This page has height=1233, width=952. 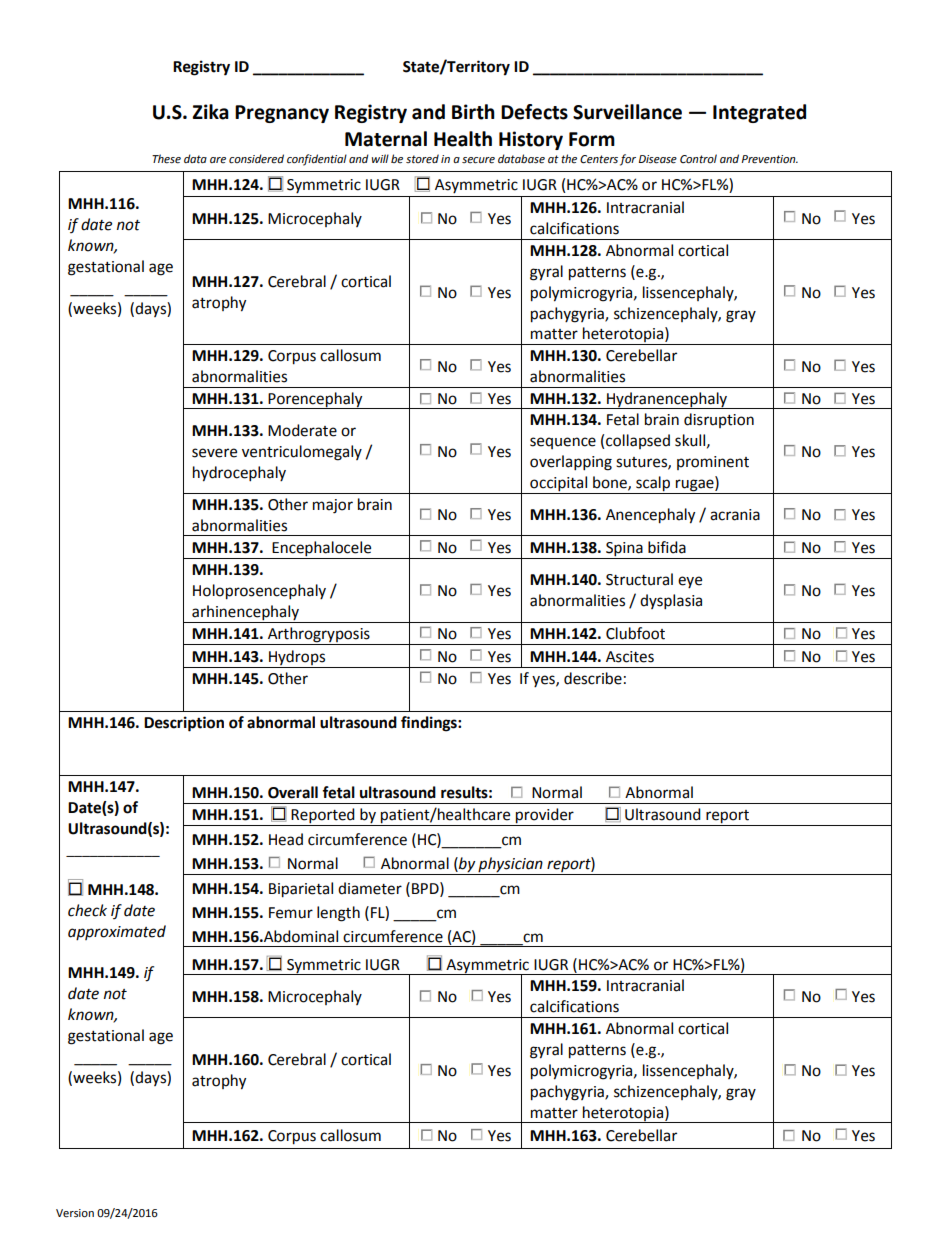 What do you see at coordinates (338, 914) in the page?
I see `length` at bounding box center [338, 914].
